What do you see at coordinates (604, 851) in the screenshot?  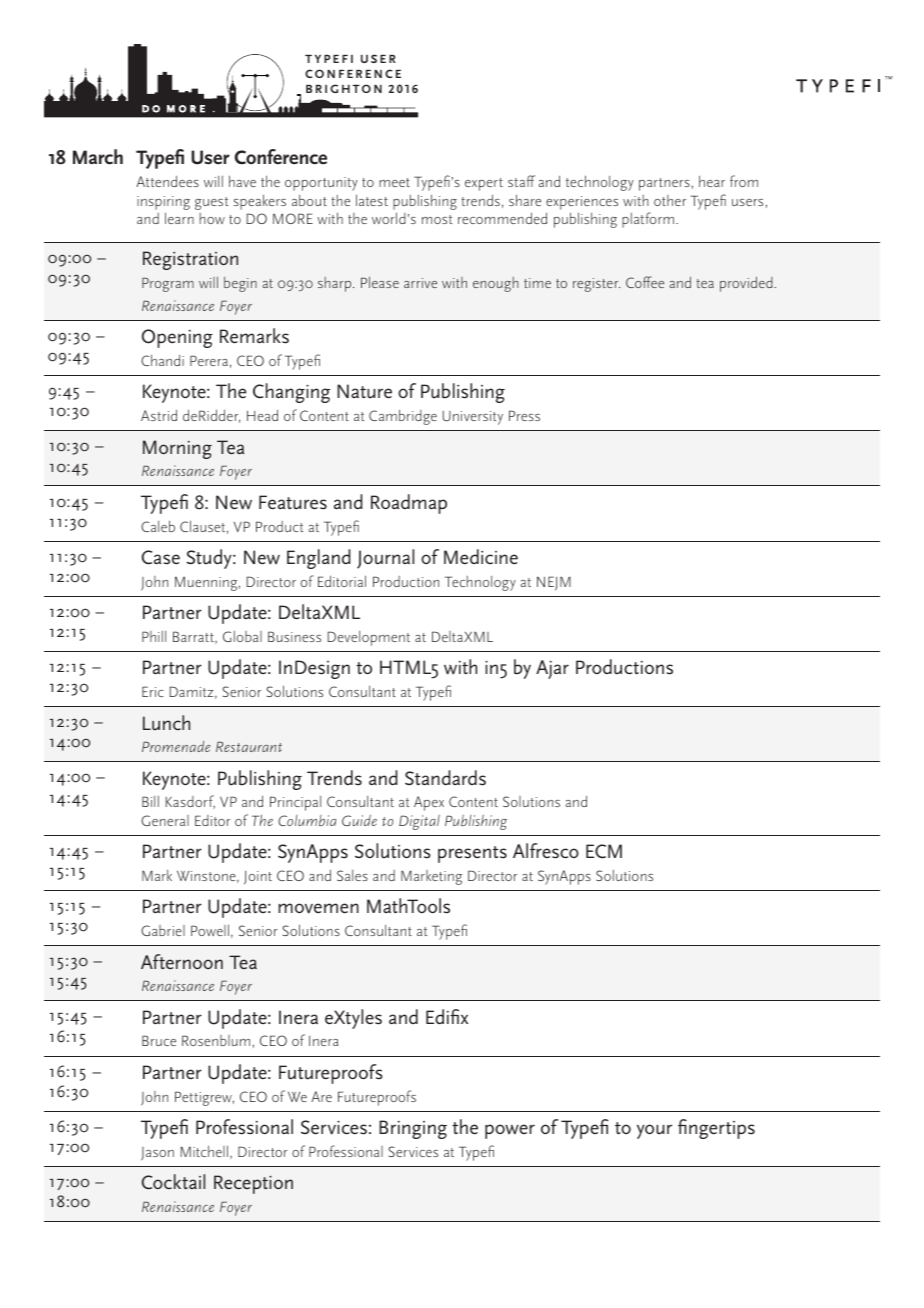 I see `ECM` at bounding box center [604, 851].
